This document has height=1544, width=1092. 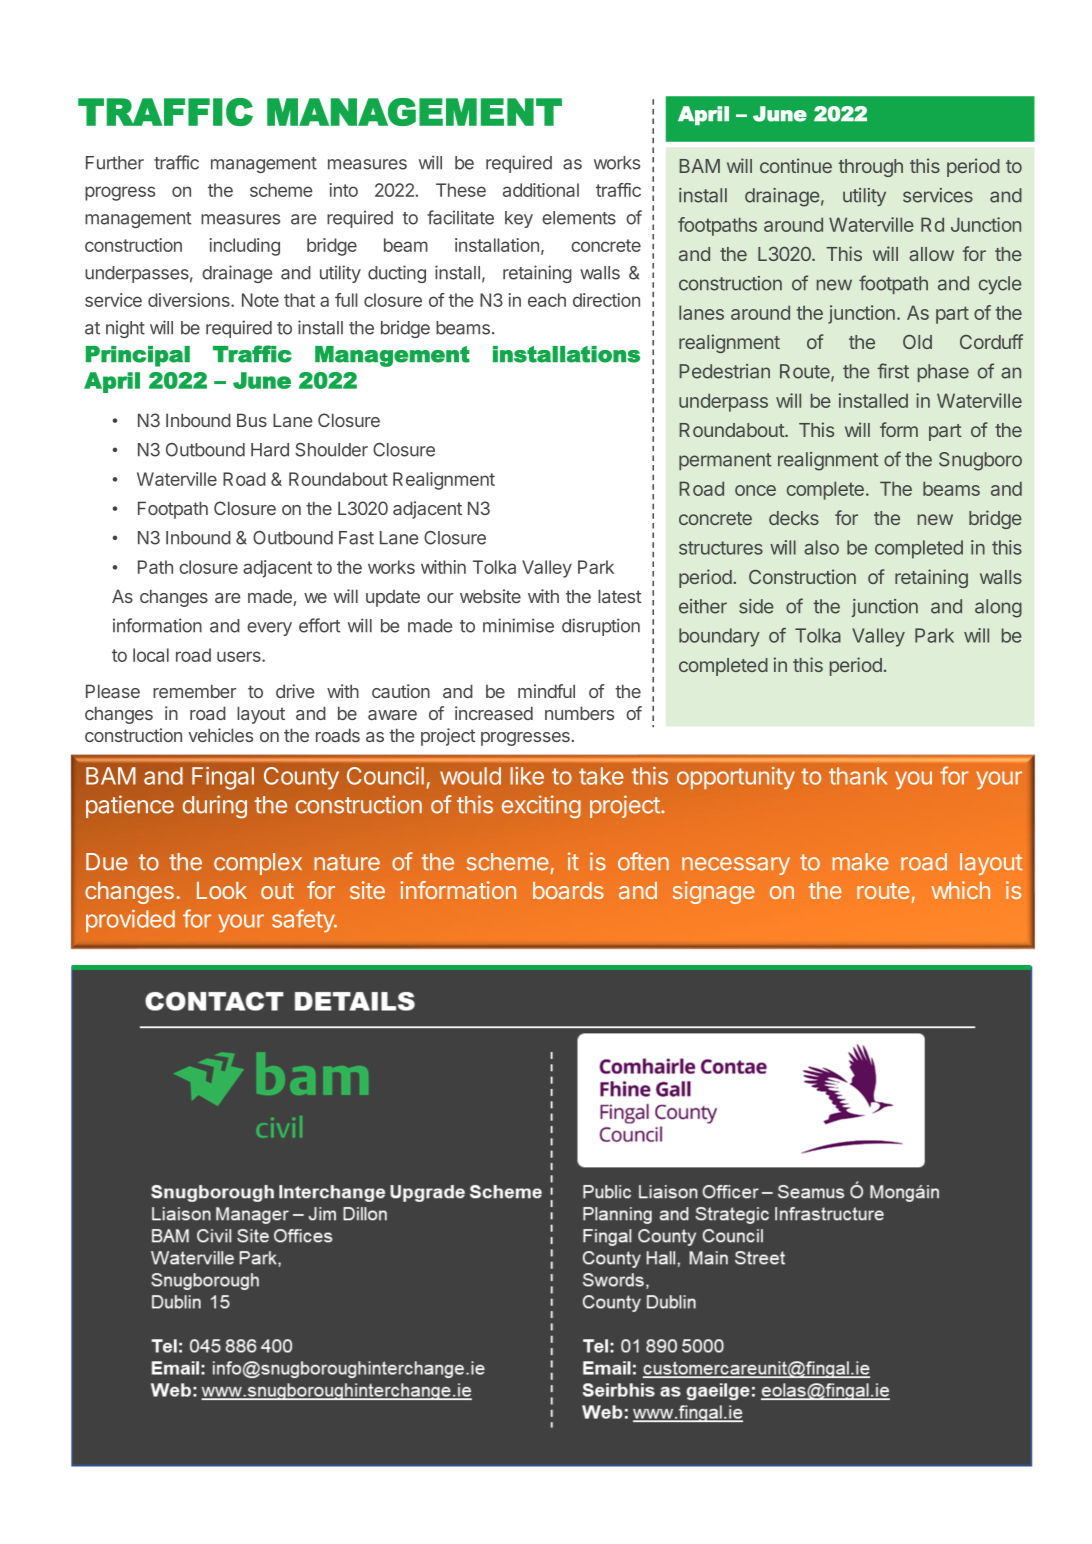 What do you see at coordinates (222, 890) in the document?
I see `Look` at bounding box center [222, 890].
